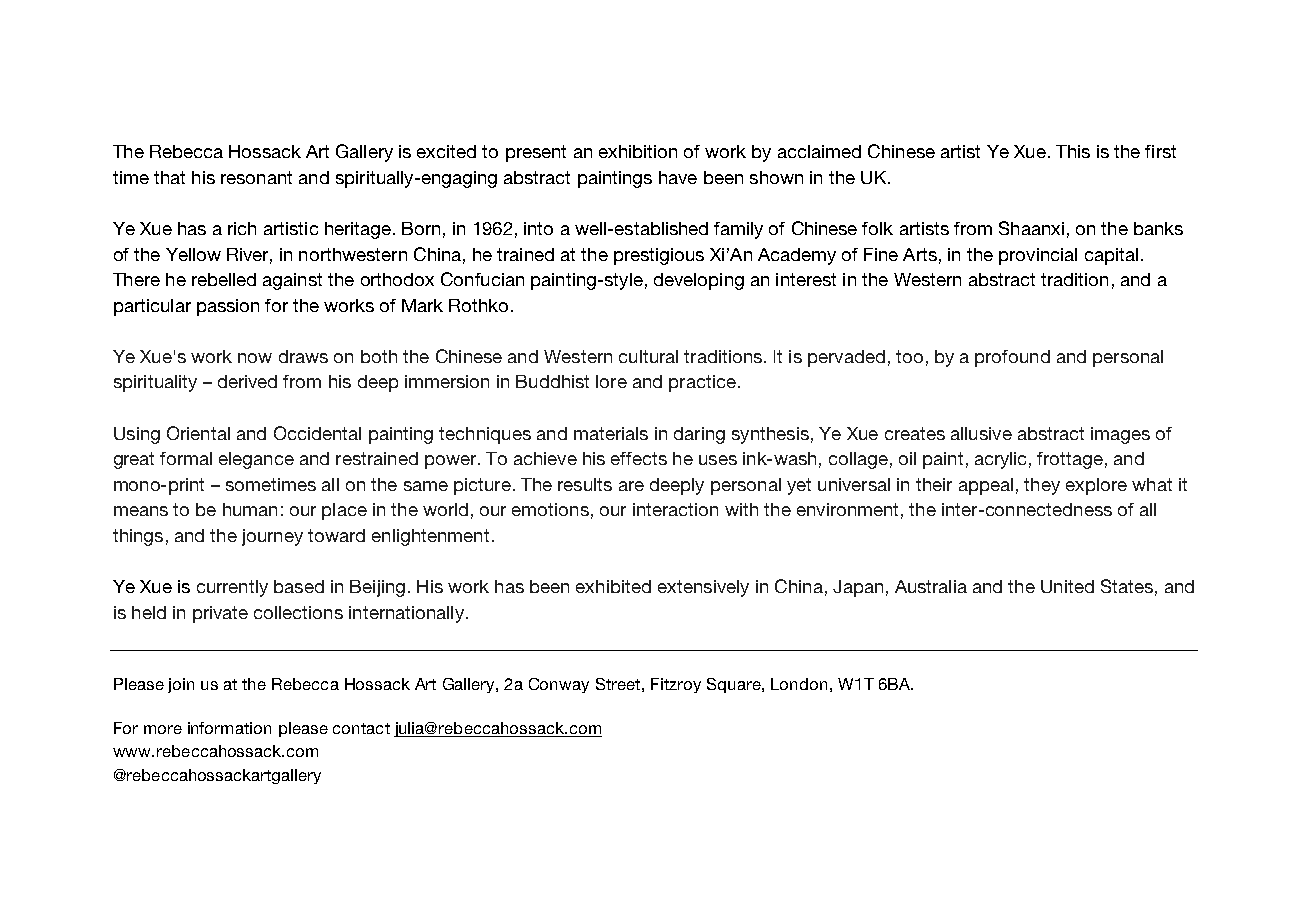 This screenshot has width=1308, height=924. Describe the element at coordinates (229, 728) in the screenshot. I see `information` at that location.
